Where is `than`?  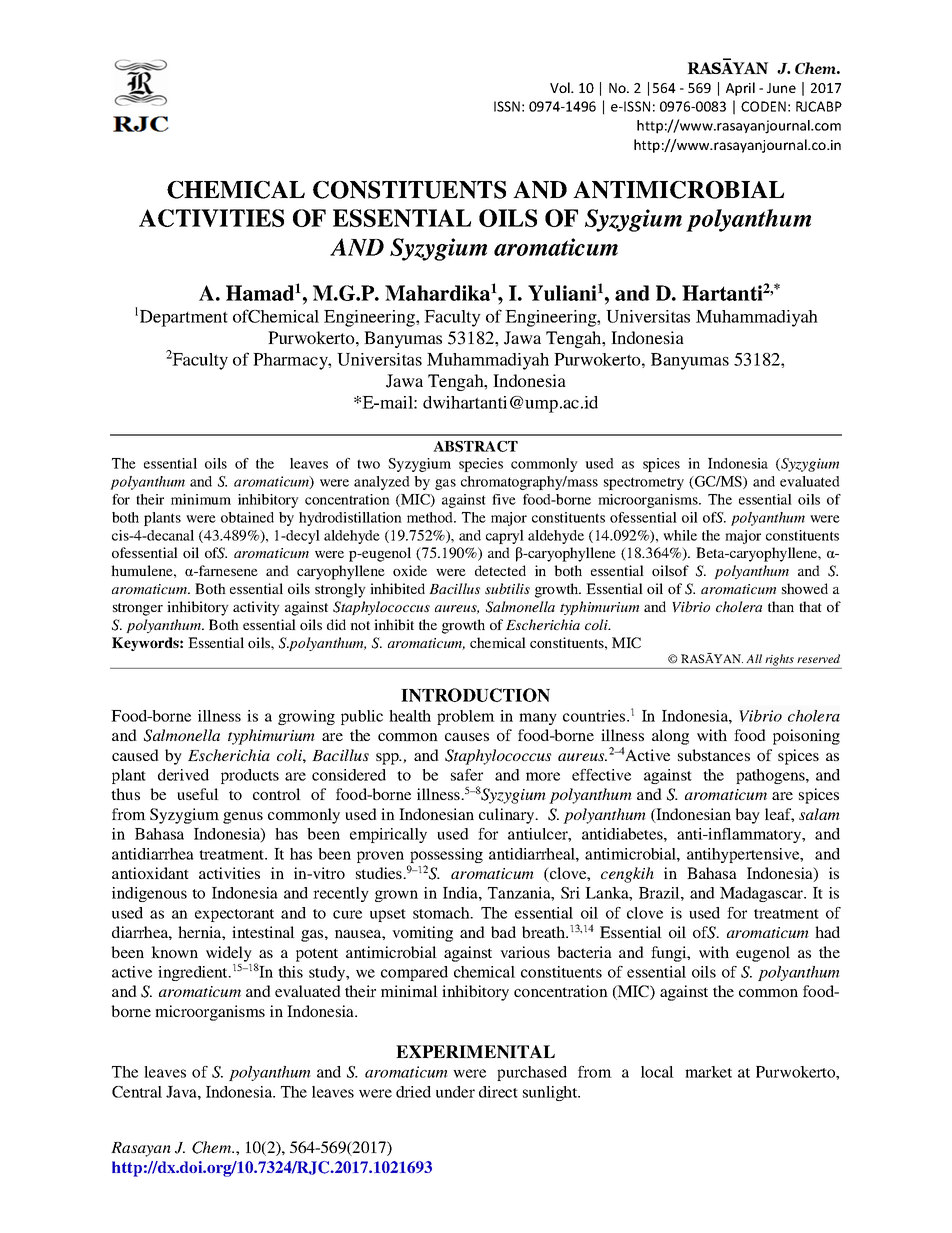
than is located at coordinates (781, 606).
